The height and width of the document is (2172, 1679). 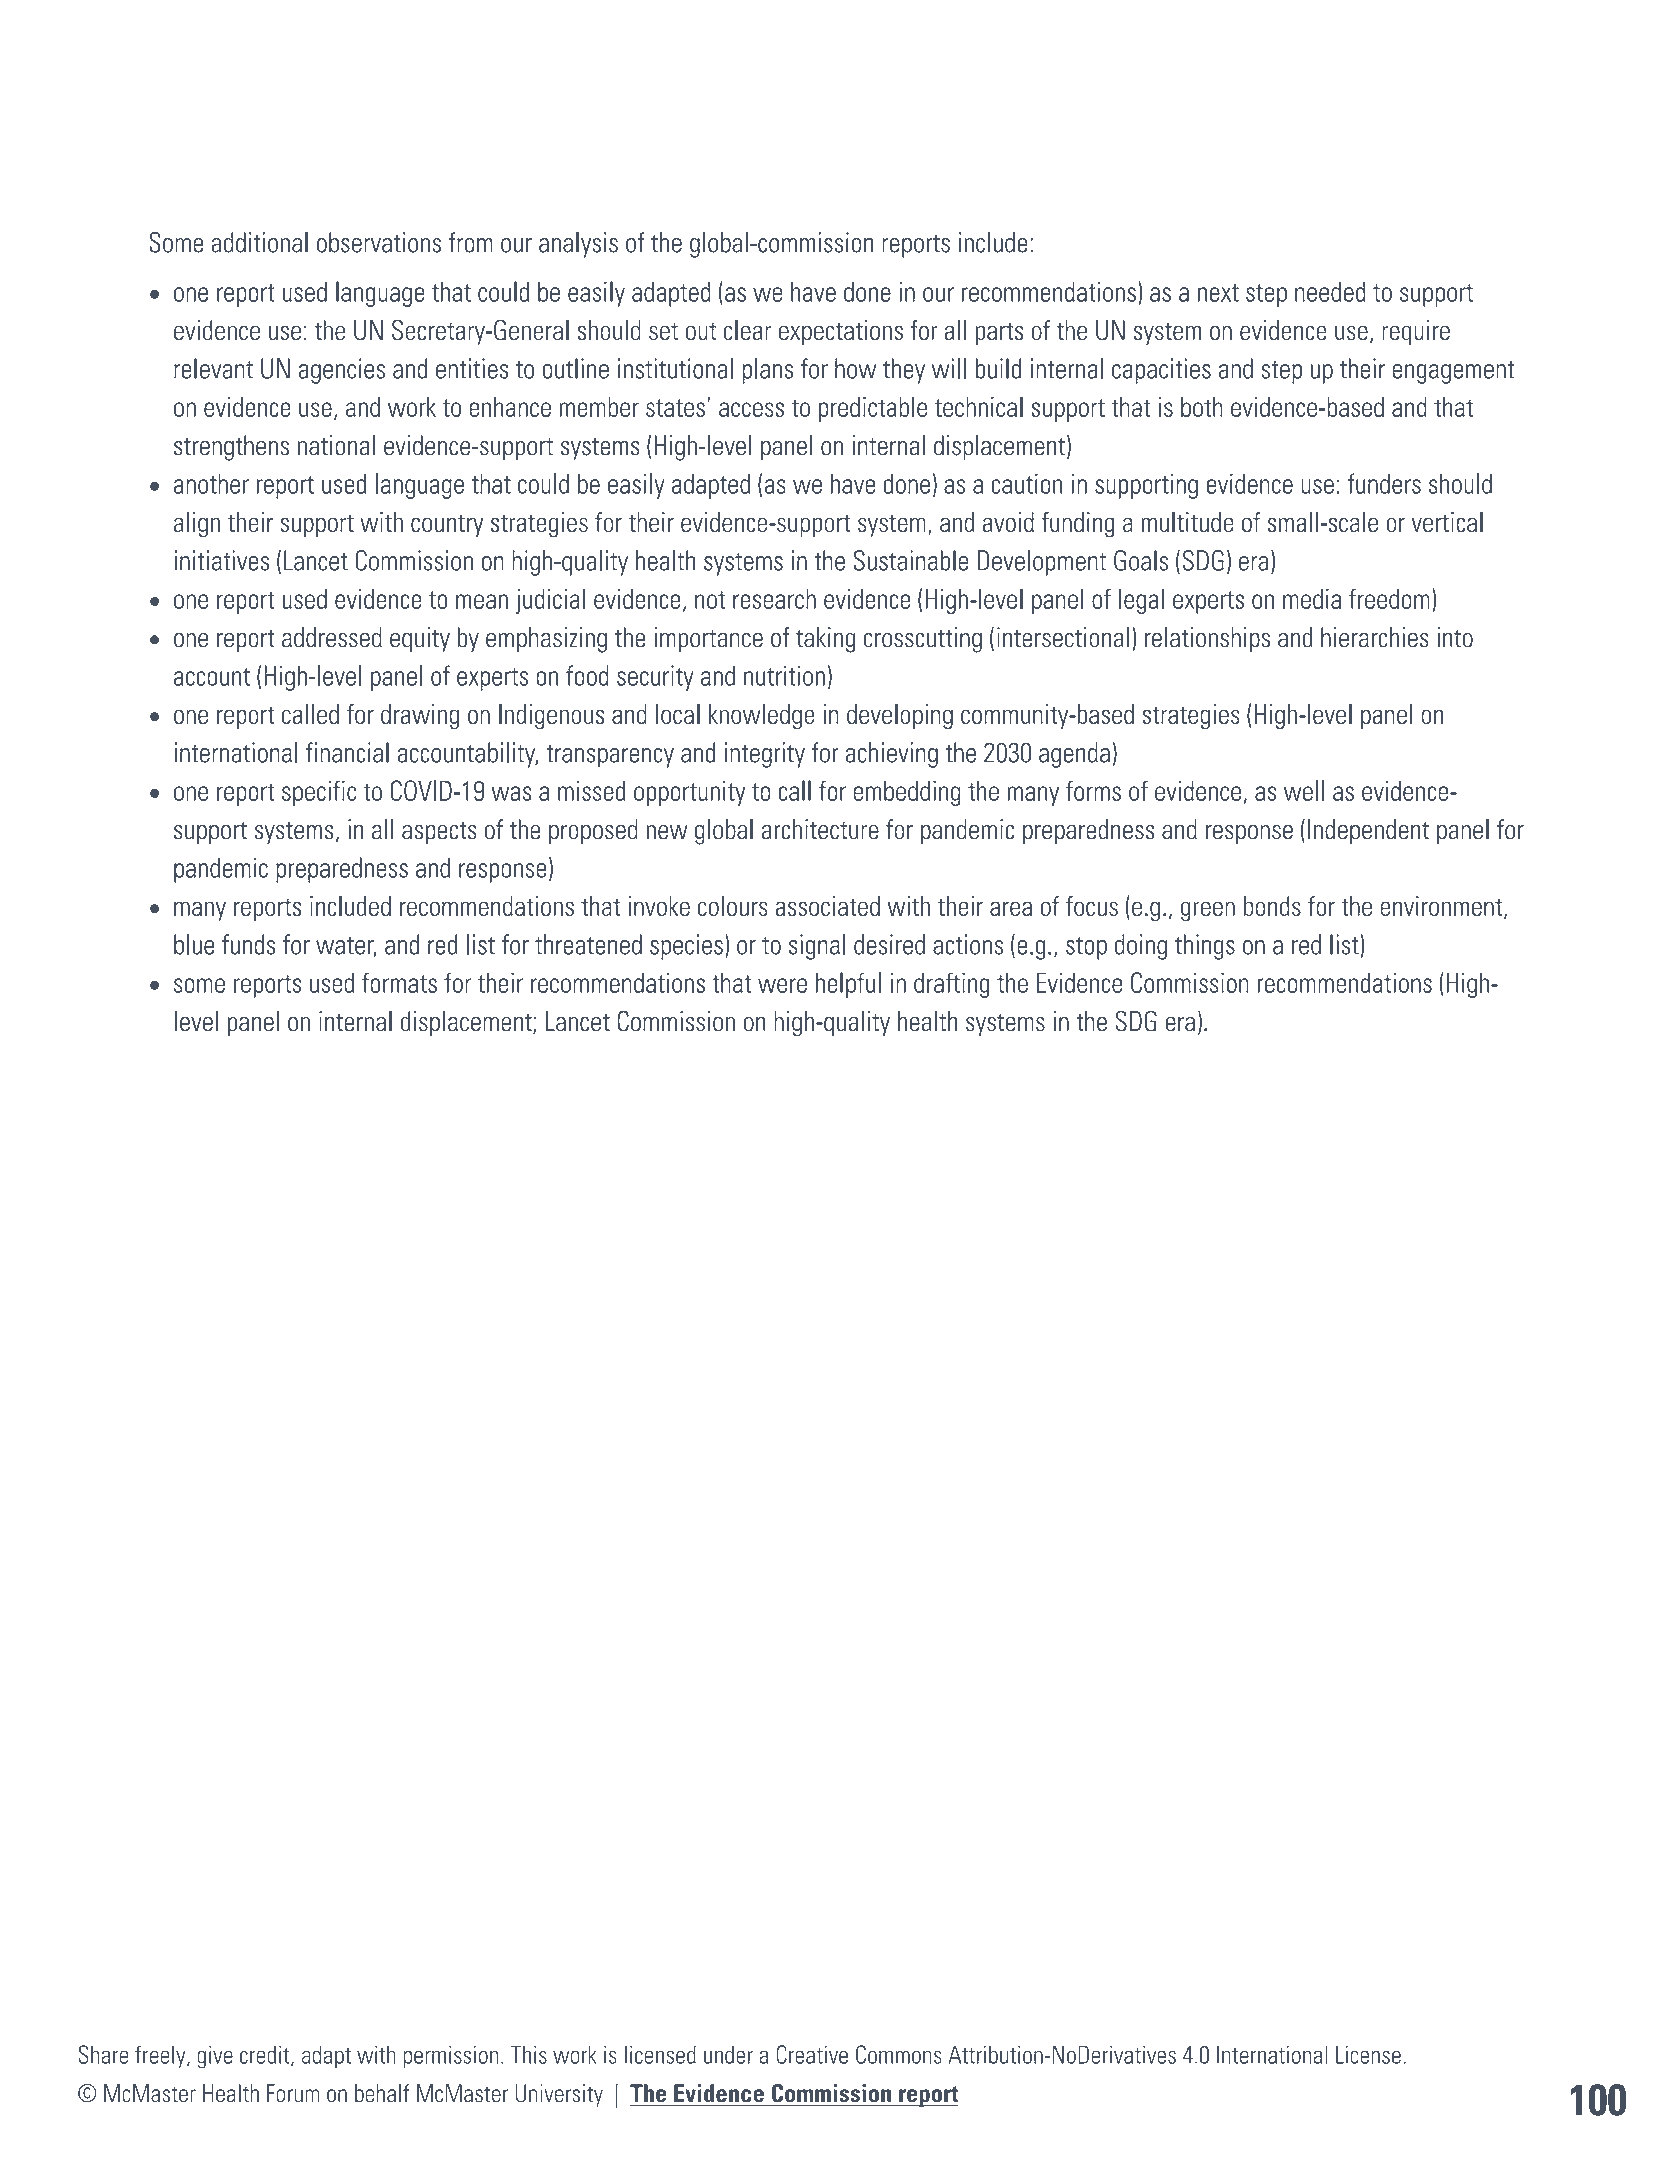 I want to click on formats, so click(x=399, y=982).
